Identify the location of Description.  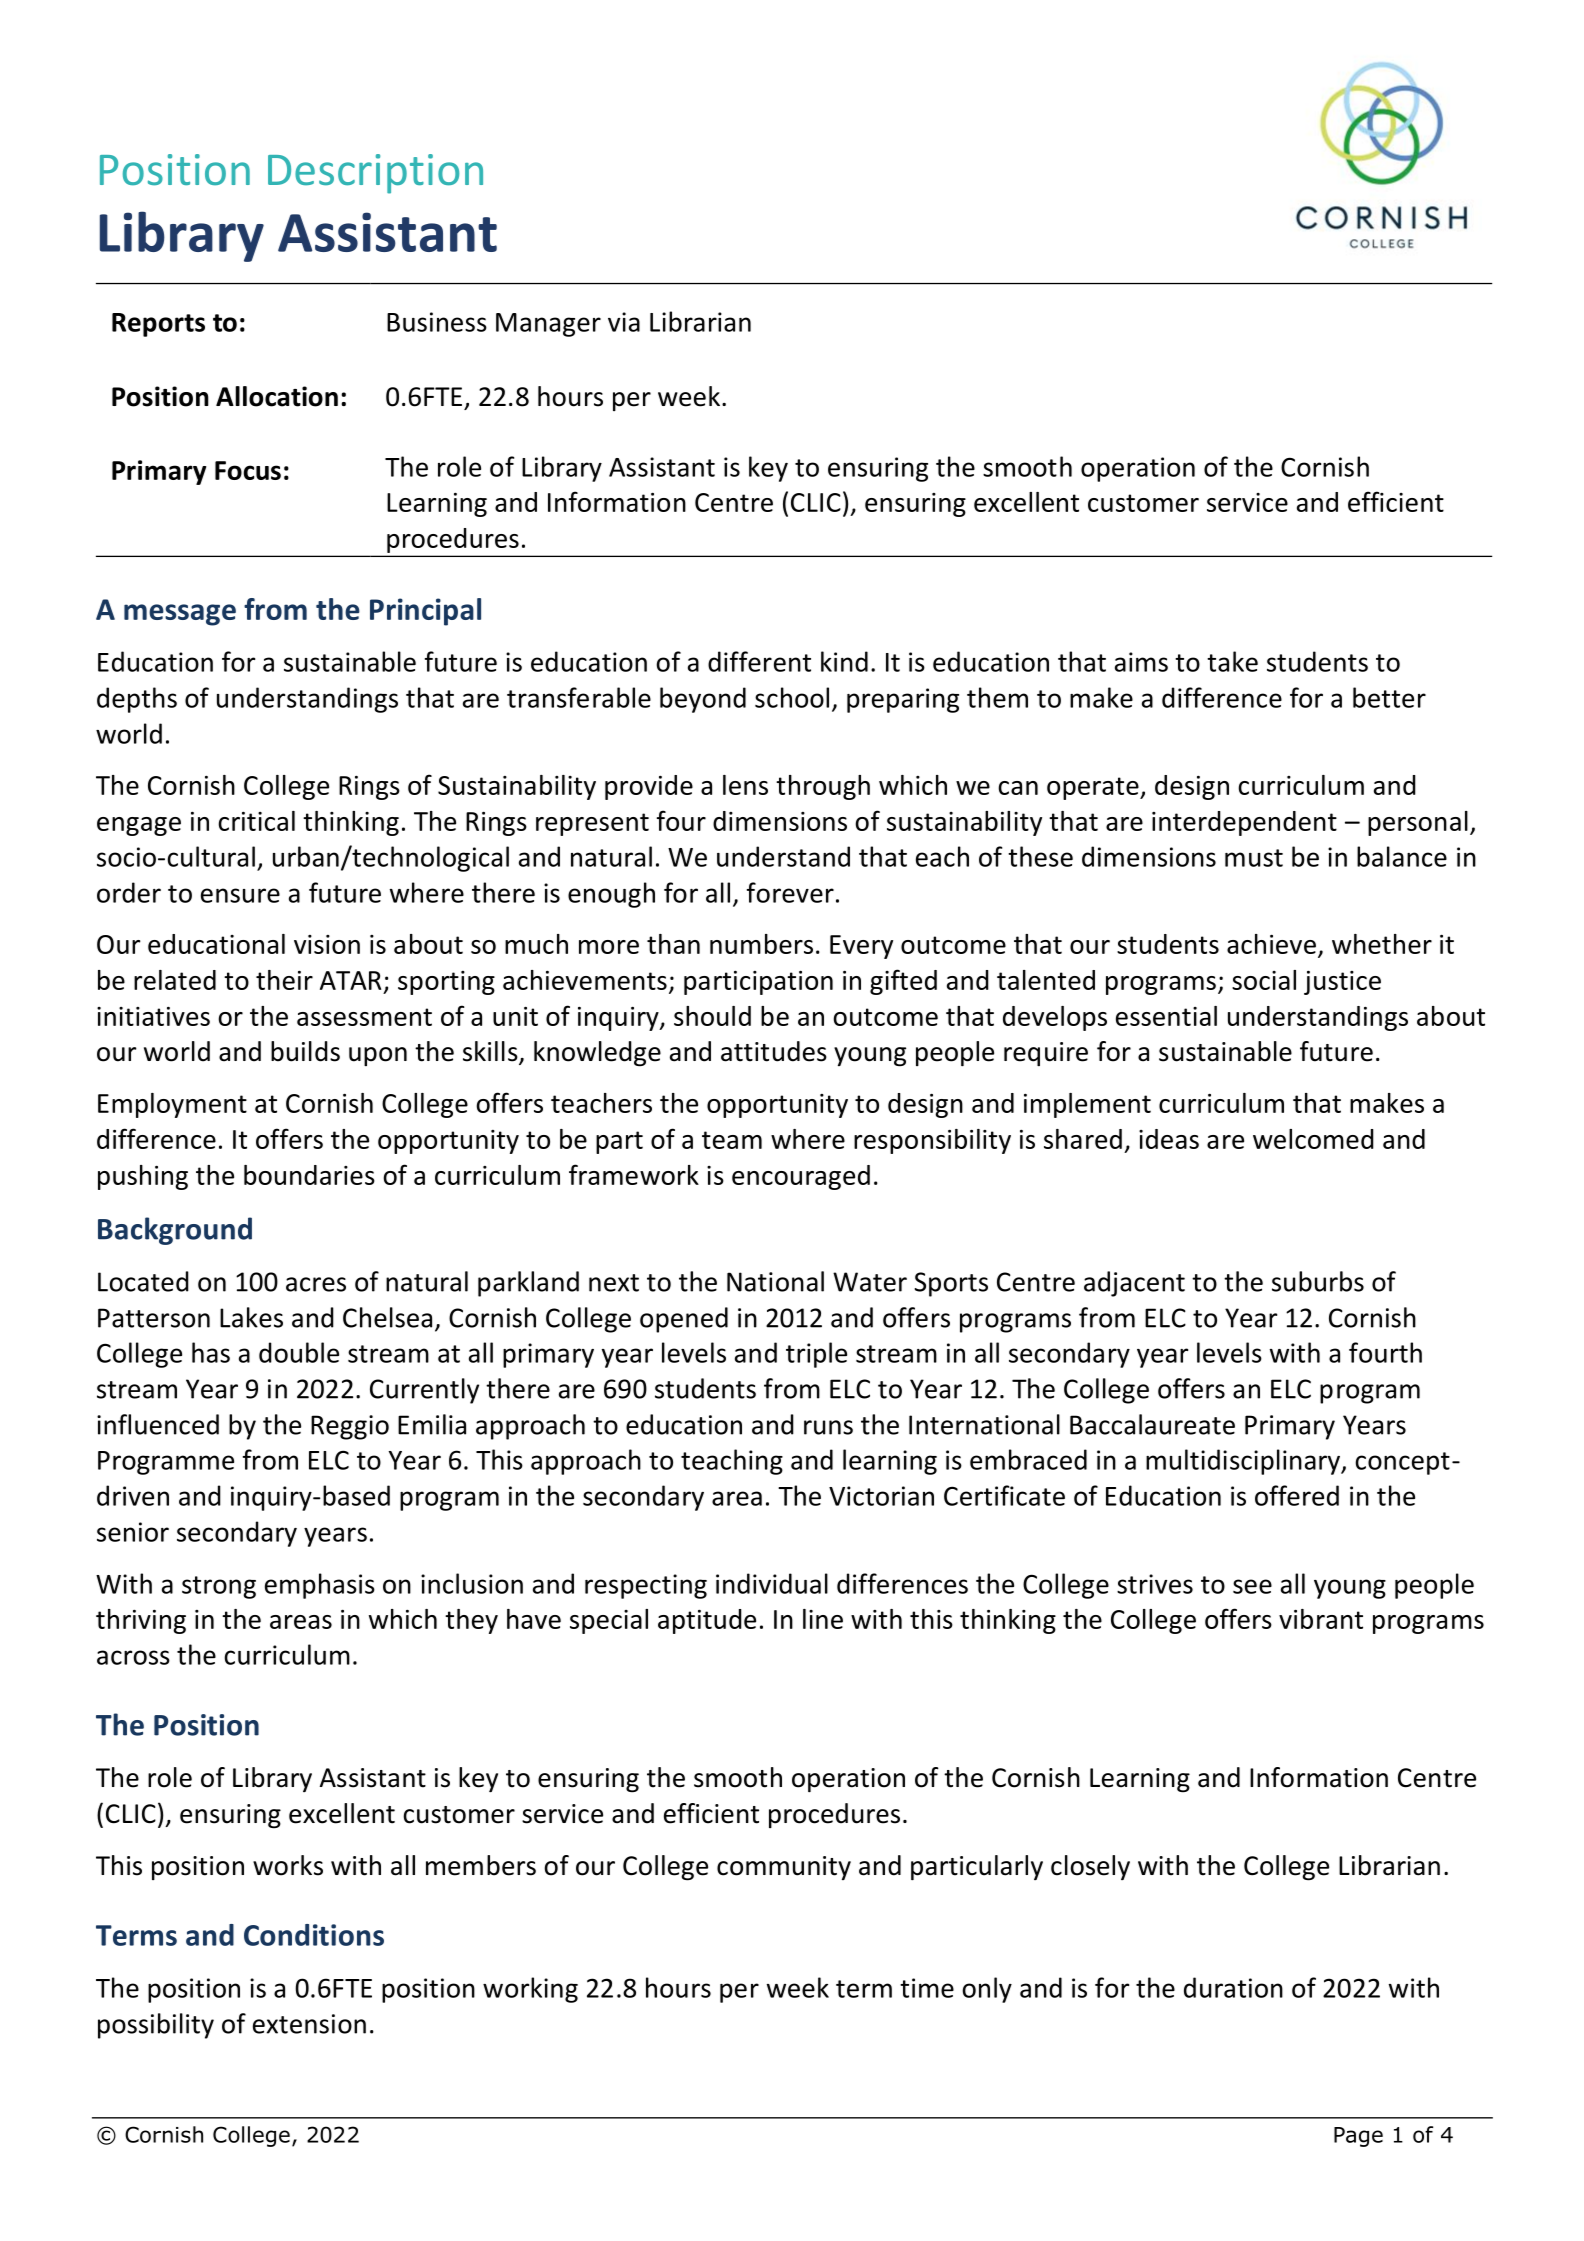
(375, 174).
